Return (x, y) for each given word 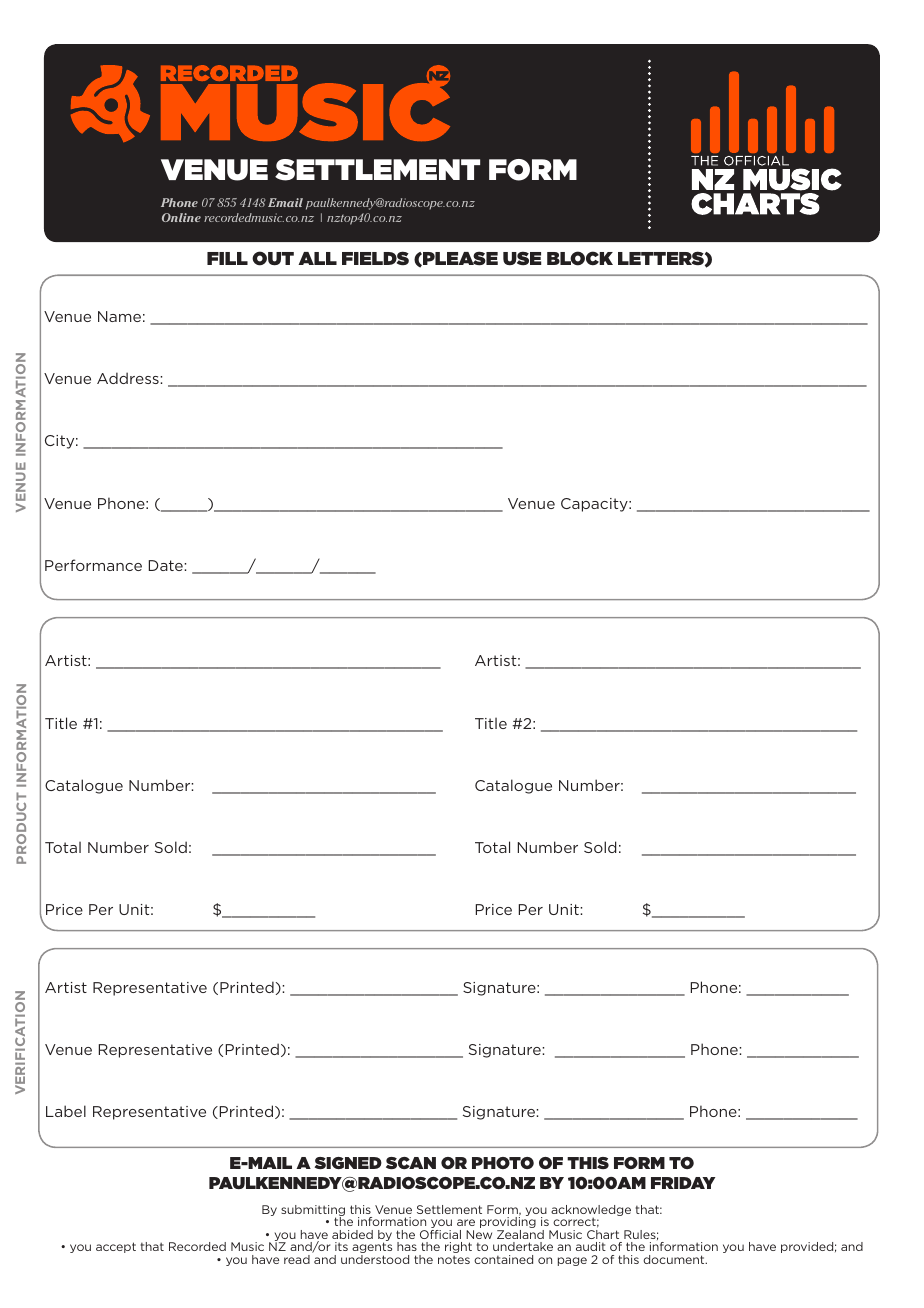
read (297, 1259)
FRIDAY (683, 1183)
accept (116, 1247)
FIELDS (375, 258)
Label (66, 1111)
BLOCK (580, 258)
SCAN (411, 1163)
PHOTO (503, 1163)
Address (129, 378)
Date (167, 565)
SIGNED (348, 1163)
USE (522, 258)
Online (181, 217)
